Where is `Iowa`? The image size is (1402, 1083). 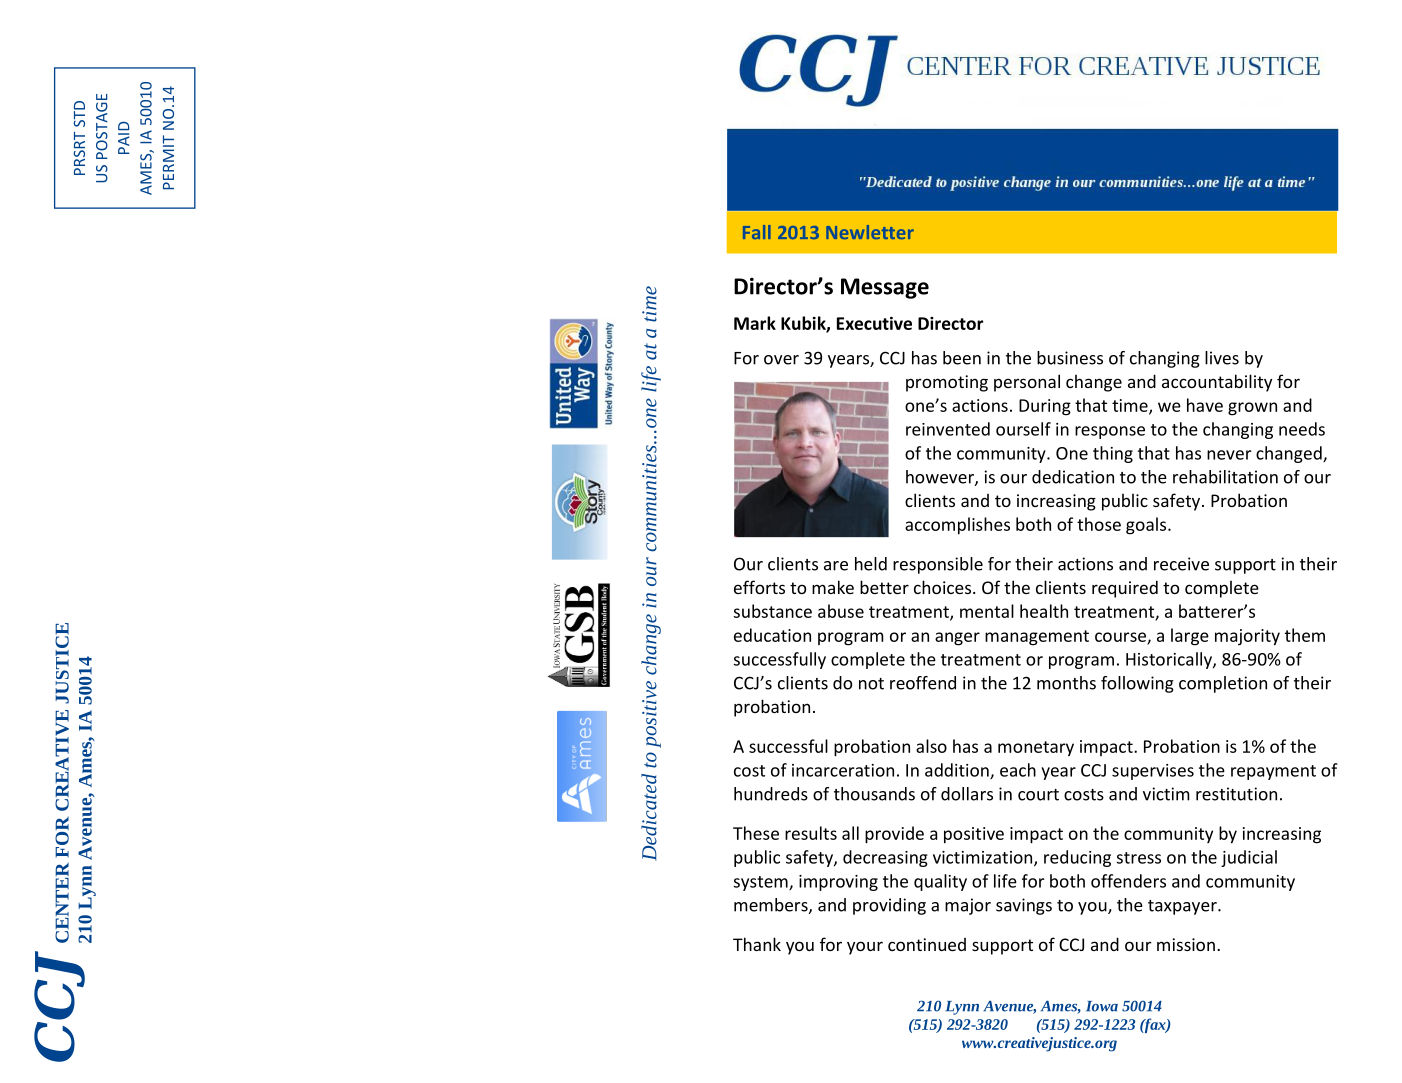
Iowa is located at coordinates (1102, 1006).
